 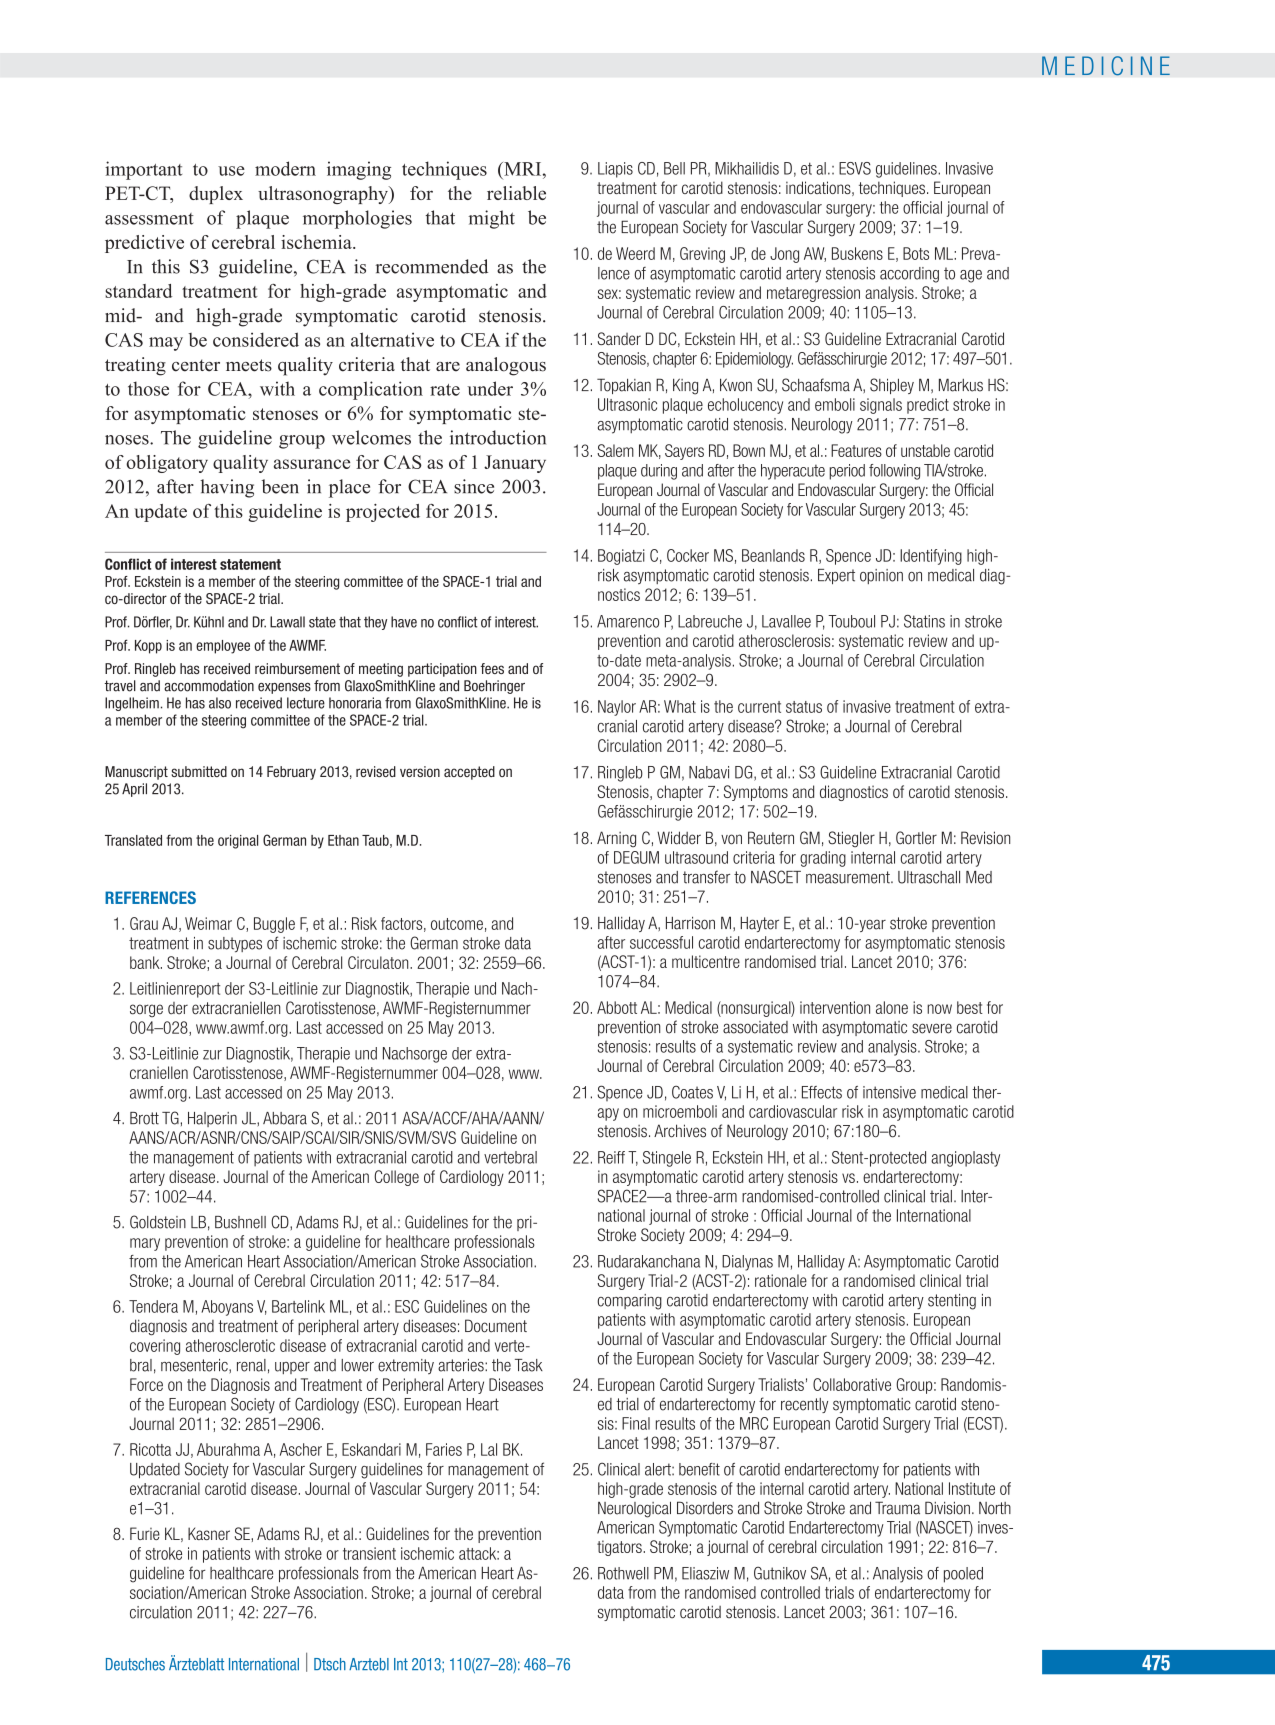 What do you see at coordinates (209, 686) in the document?
I see `accommodation` at bounding box center [209, 686].
